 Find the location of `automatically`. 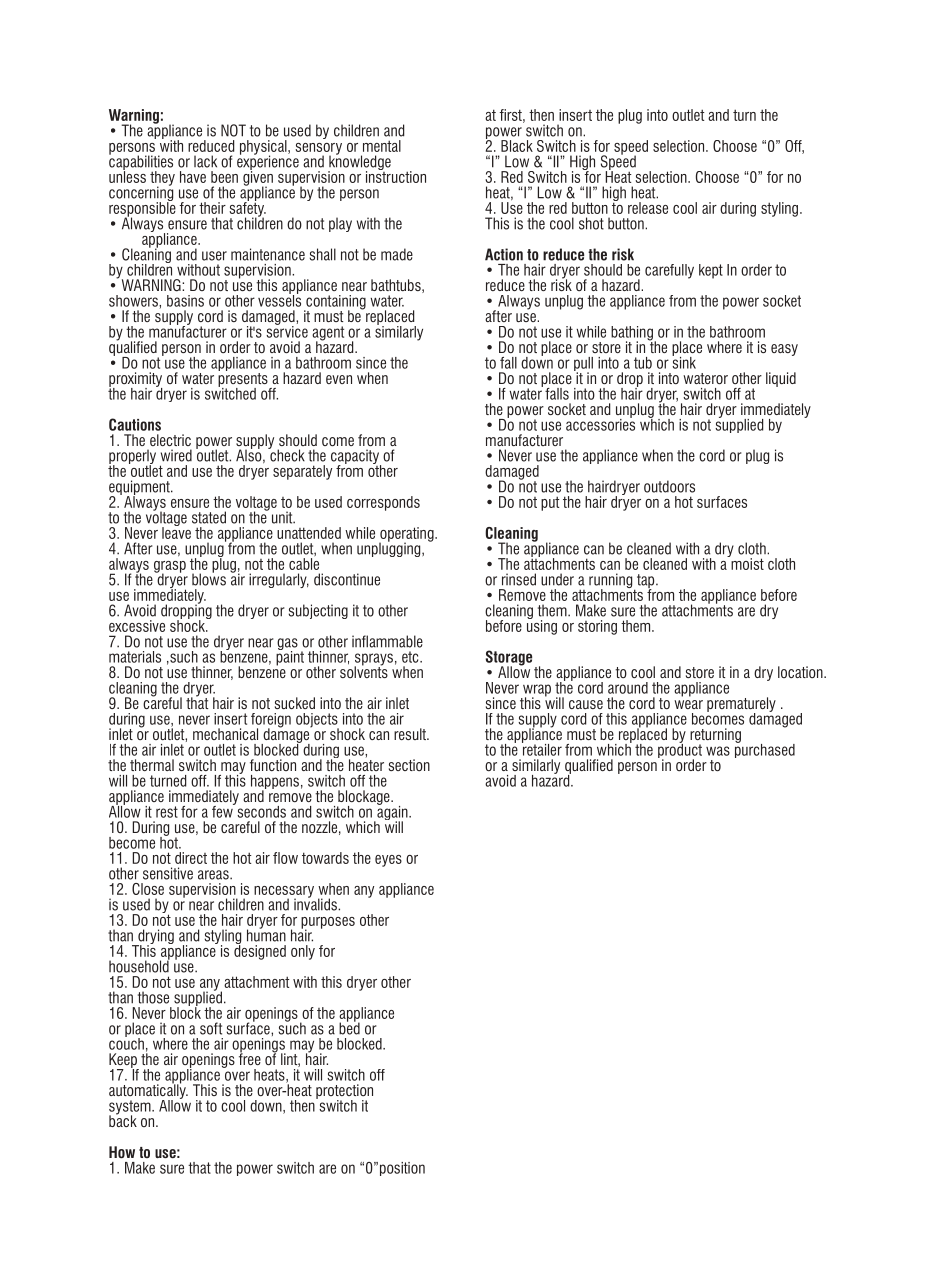

automatically is located at coordinates (148, 1091).
